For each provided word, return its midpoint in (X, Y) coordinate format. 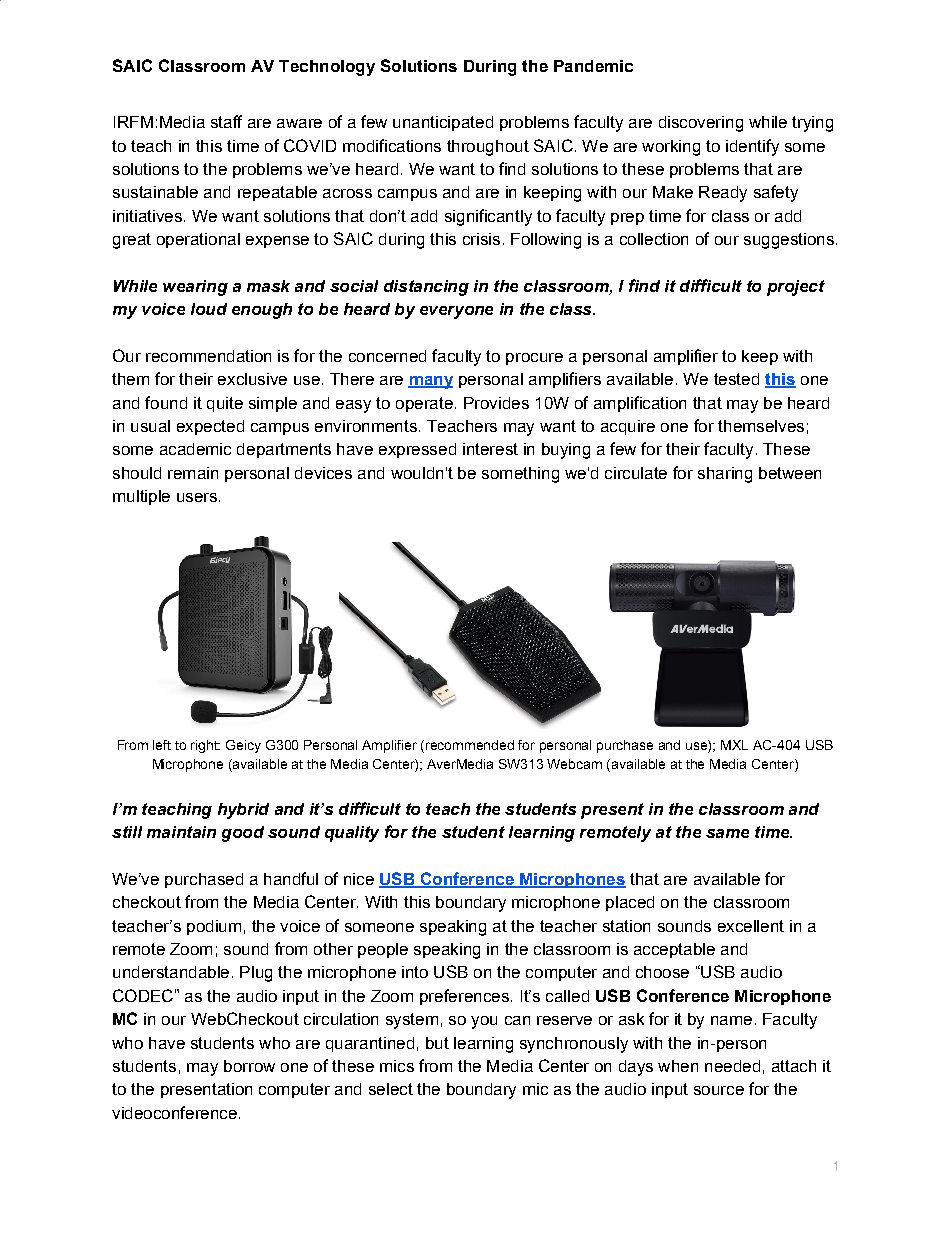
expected (210, 427)
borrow (249, 1066)
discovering (701, 124)
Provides (496, 403)
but (437, 1043)
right (205, 746)
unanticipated (443, 123)
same (727, 833)
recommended (470, 745)
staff (226, 121)
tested (736, 379)
